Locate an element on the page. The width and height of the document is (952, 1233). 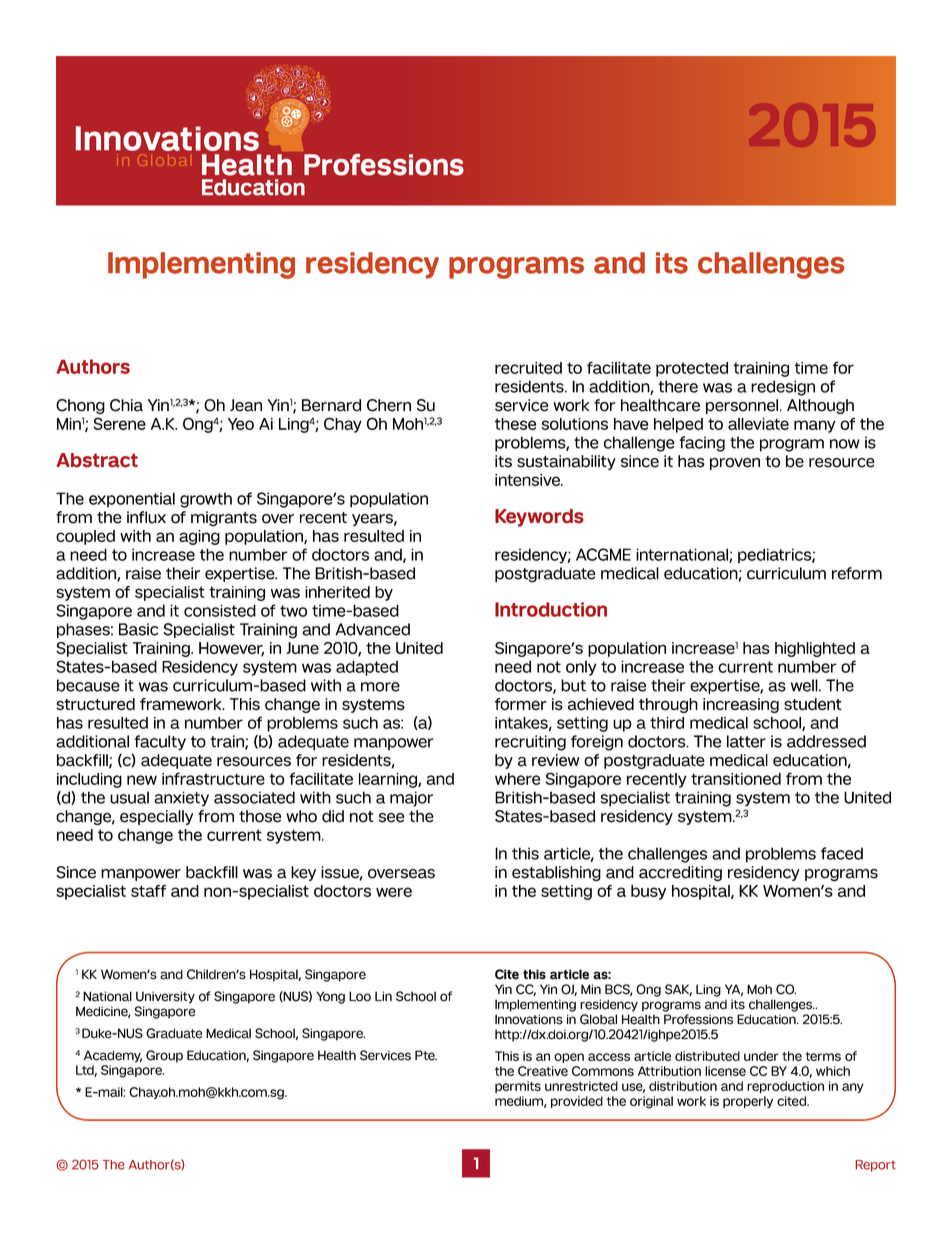
Group is located at coordinates (164, 1056).
